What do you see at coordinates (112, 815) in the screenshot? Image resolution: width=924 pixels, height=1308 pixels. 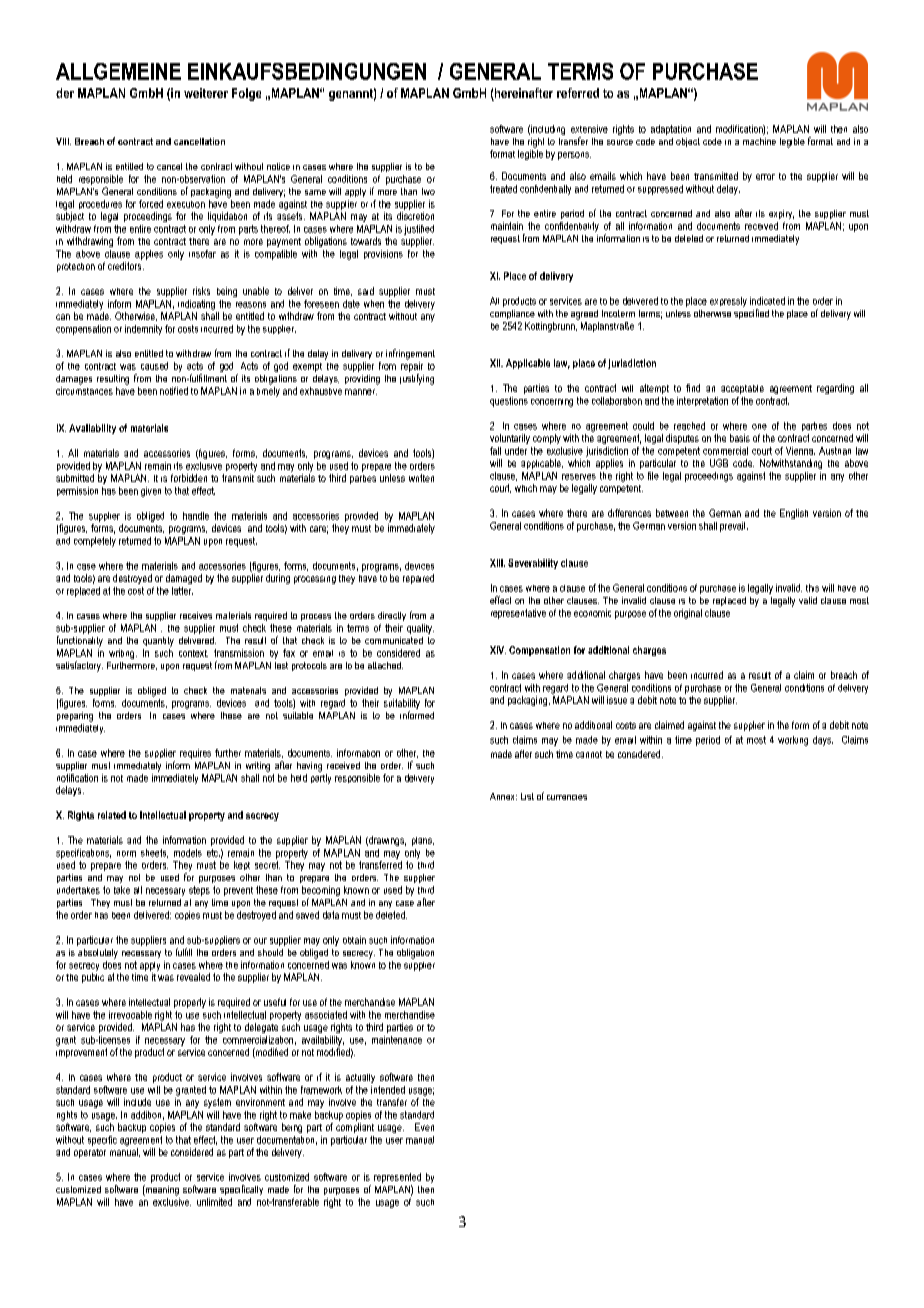 I see `related` at bounding box center [112, 815].
